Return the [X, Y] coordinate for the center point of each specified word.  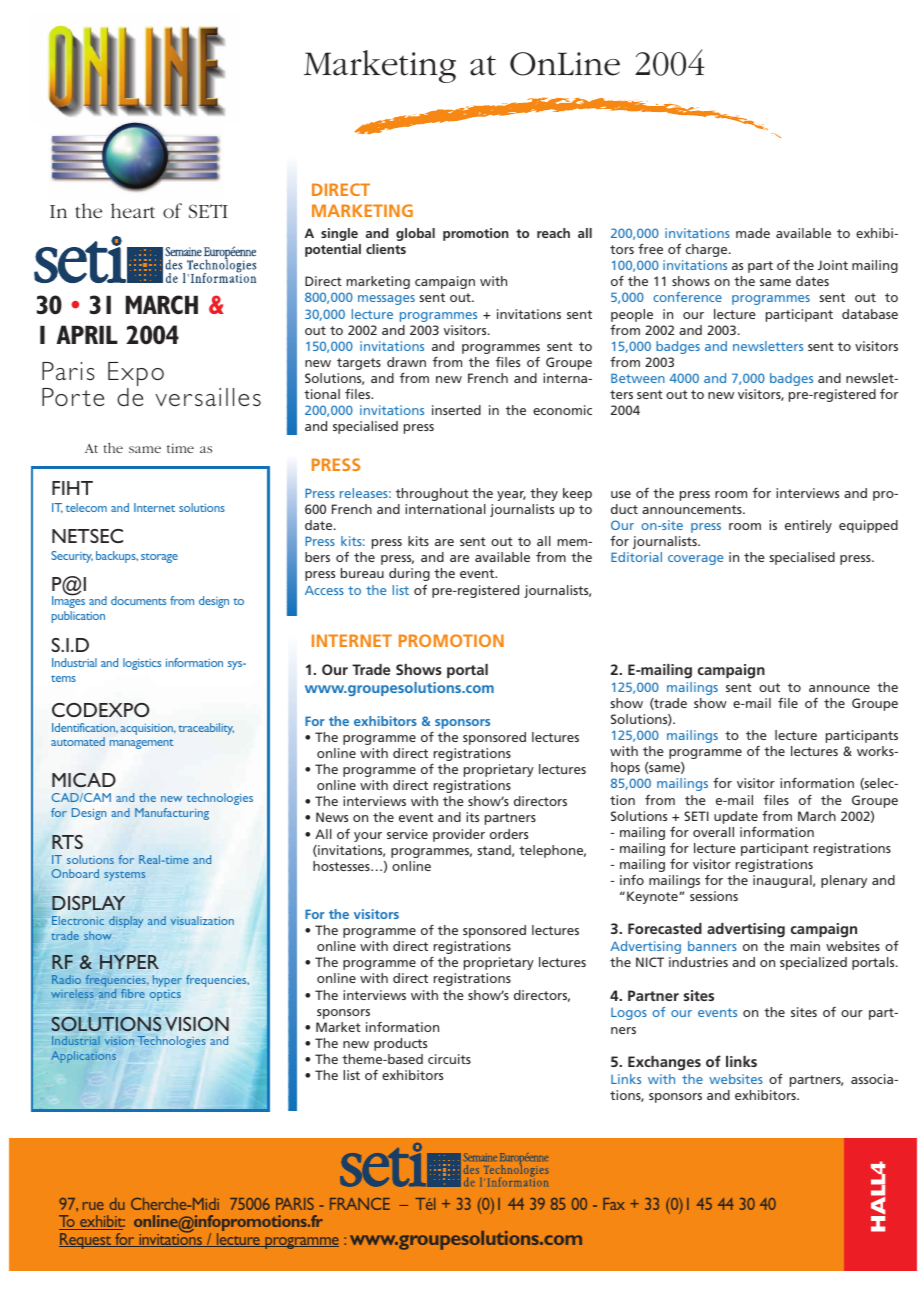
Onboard [75, 873]
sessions [714, 896]
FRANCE [360, 1204]
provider [459, 835]
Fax [614, 1204]
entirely [808, 526]
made [753, 233]
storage [159, 558]
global [415, 234]
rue [93, 1206]
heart [133, 210]
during [409, 574]
